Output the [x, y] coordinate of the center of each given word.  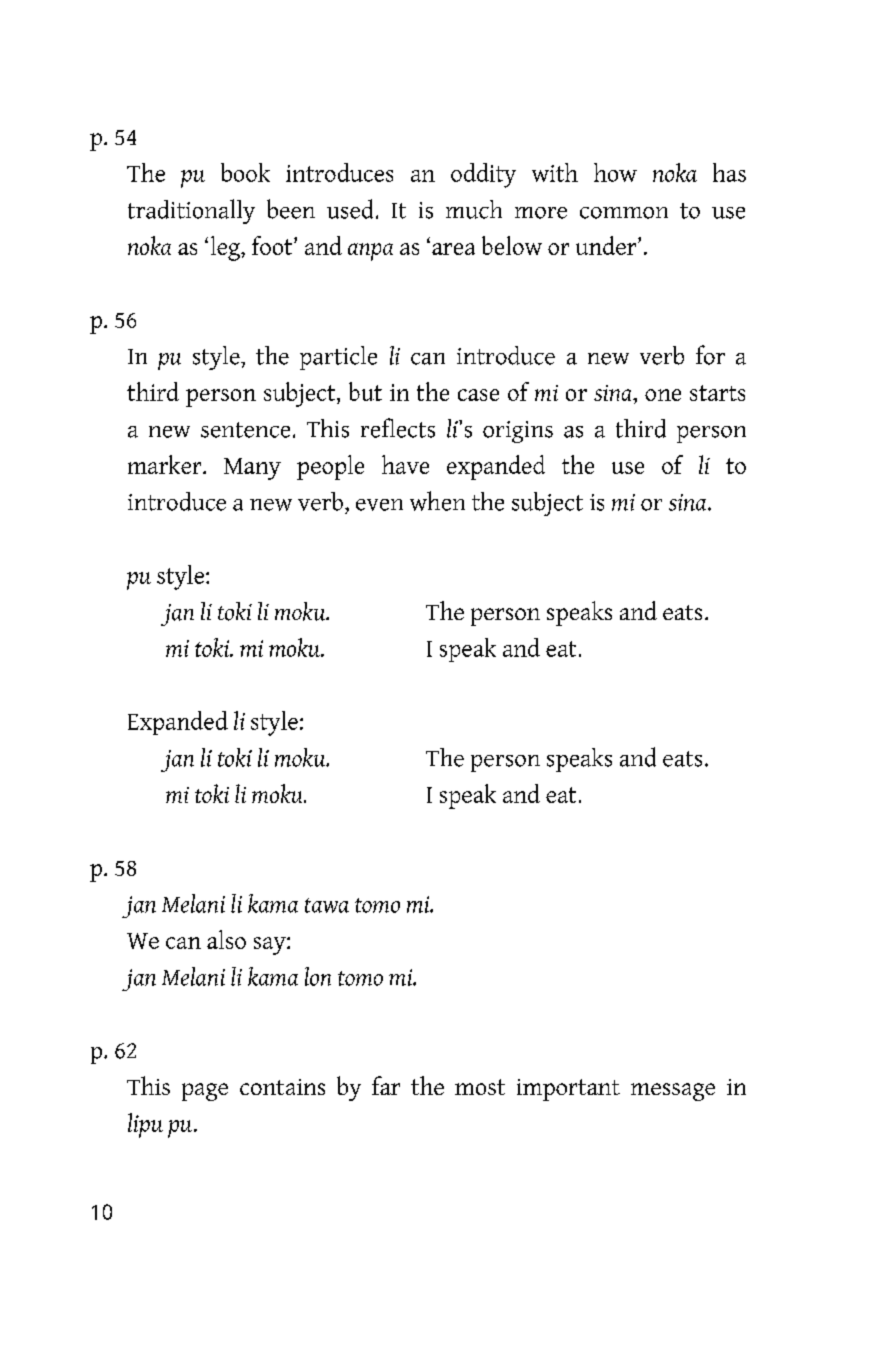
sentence [245, 430]
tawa [327, 905]
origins [518, 432]
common [624, 213]
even [379, 505]
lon [318, 976]
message [673, 1092]
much [474, 209]
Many [252, 469]
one [663, 395]
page [205, 1092]
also [226, 939]
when [437, 501]
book [245, 172]
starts [717, 393]
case [478, 395]
